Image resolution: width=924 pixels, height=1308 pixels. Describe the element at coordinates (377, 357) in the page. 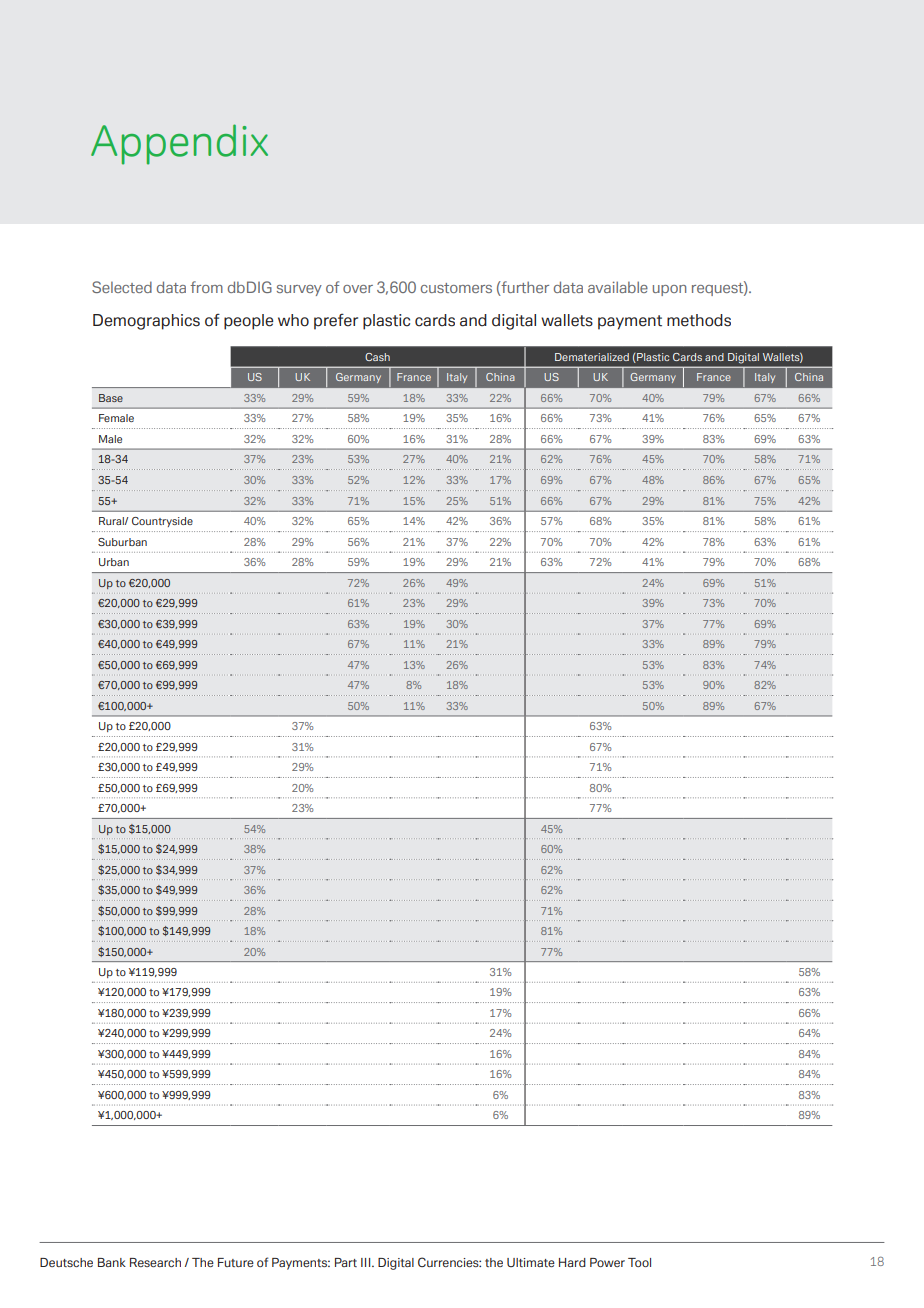

I see `Cash` at that location.
